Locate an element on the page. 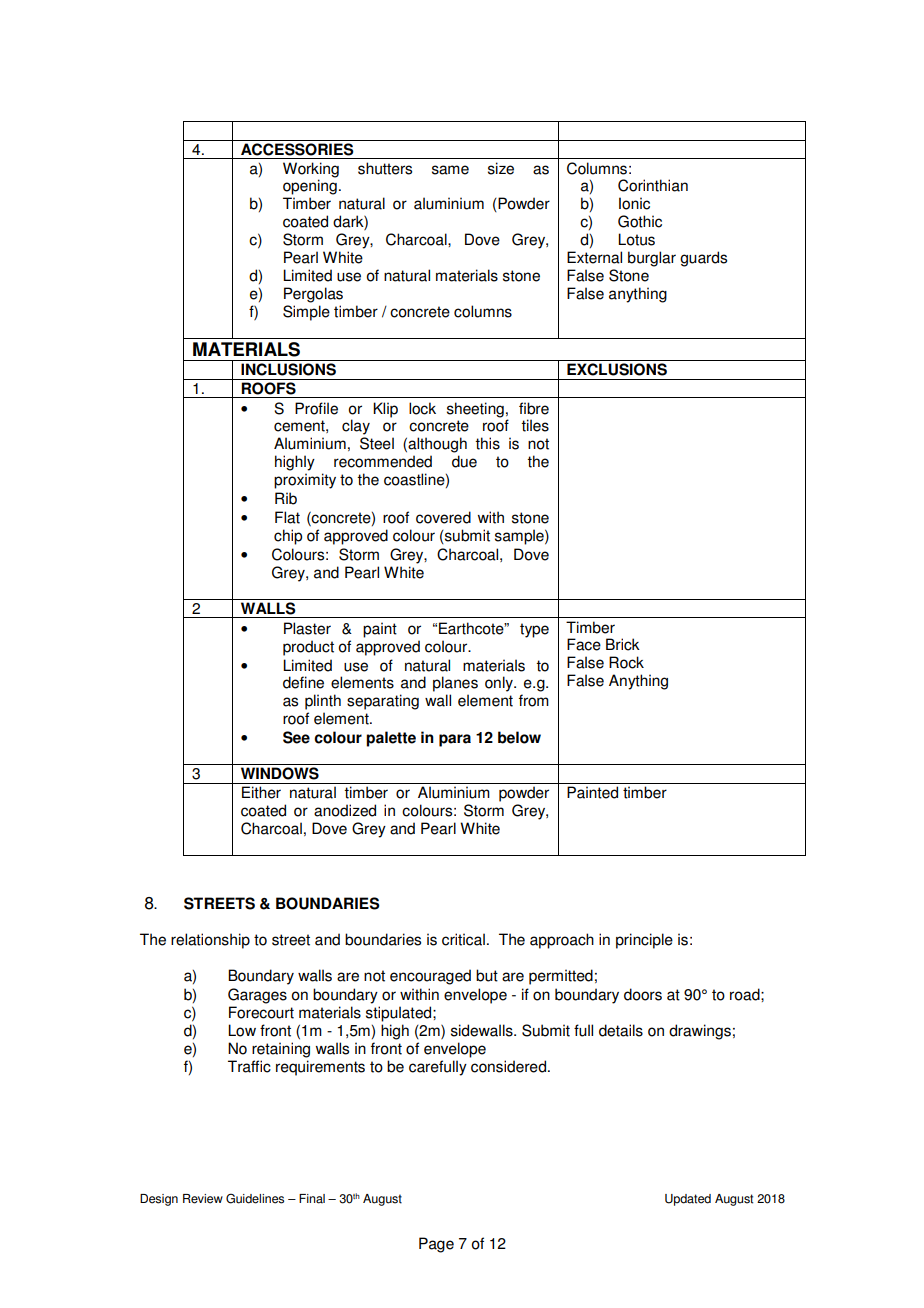 The height and width of the document is (1308, 924). Ionic is located at coordinates (634, 203).
